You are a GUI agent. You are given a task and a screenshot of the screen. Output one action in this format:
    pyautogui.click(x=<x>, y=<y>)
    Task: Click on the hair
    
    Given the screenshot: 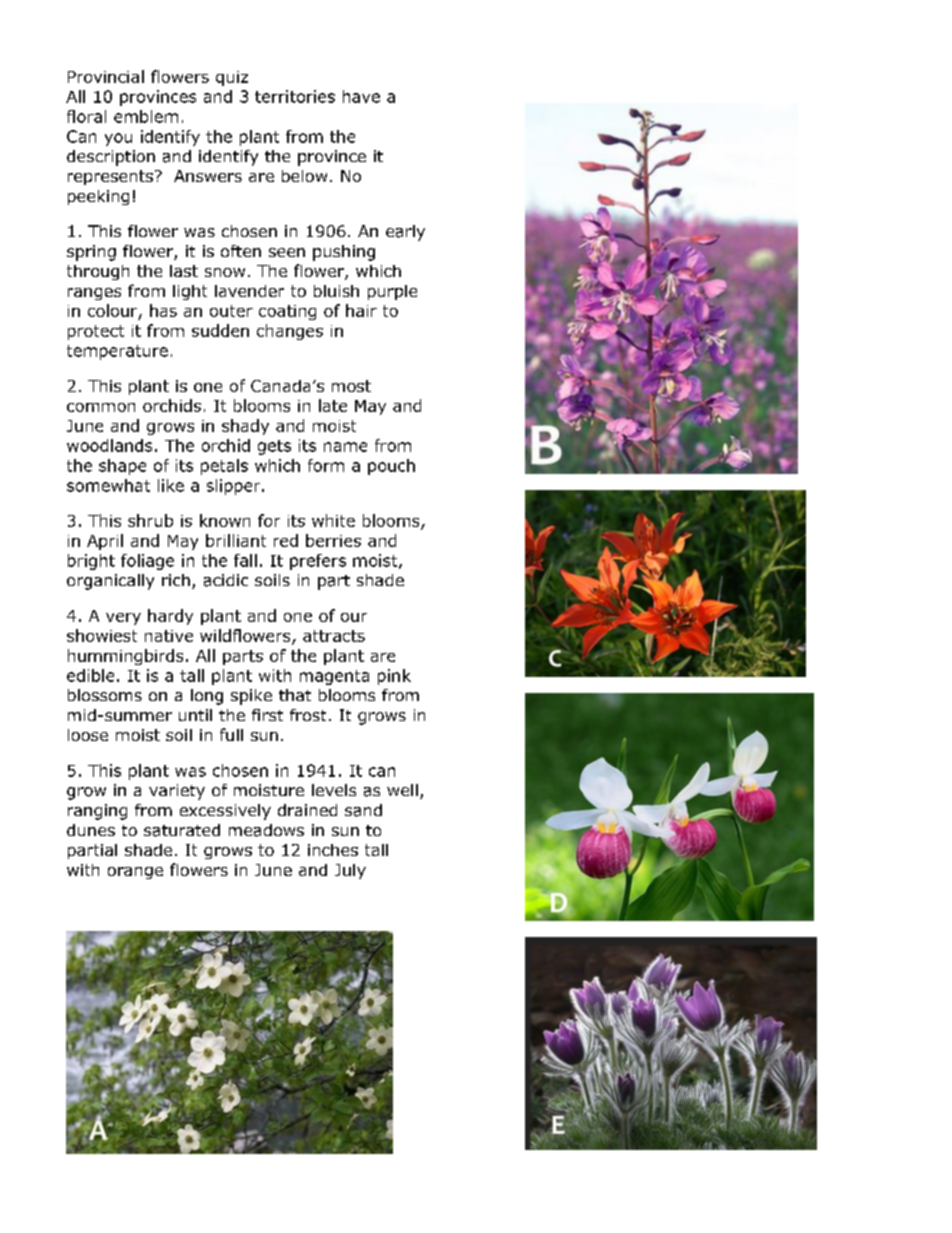 What is the action you would take?
    pyautogui.click(x=361, y=310)
